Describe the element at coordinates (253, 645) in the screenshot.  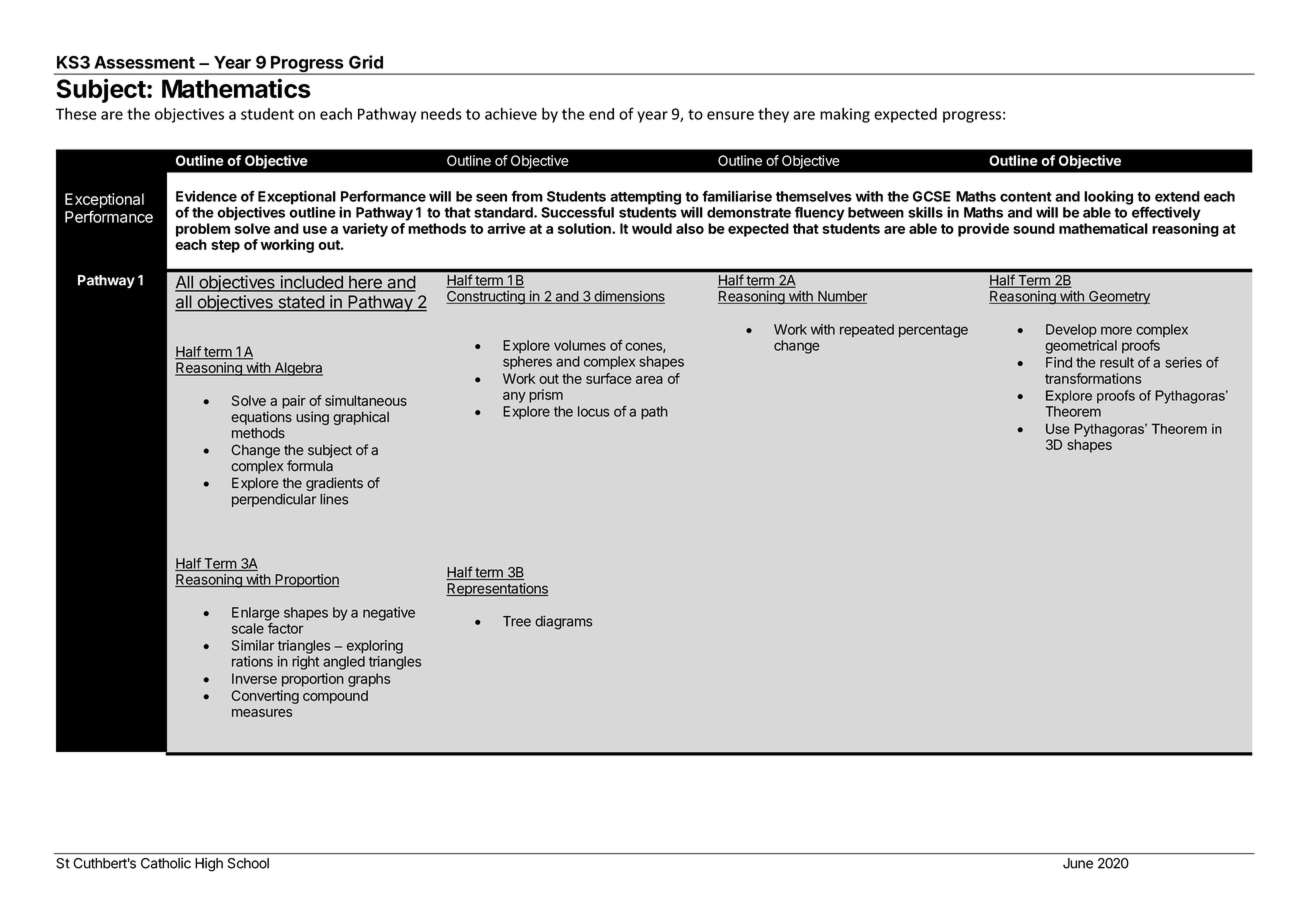
I see `Similar` at that location.
